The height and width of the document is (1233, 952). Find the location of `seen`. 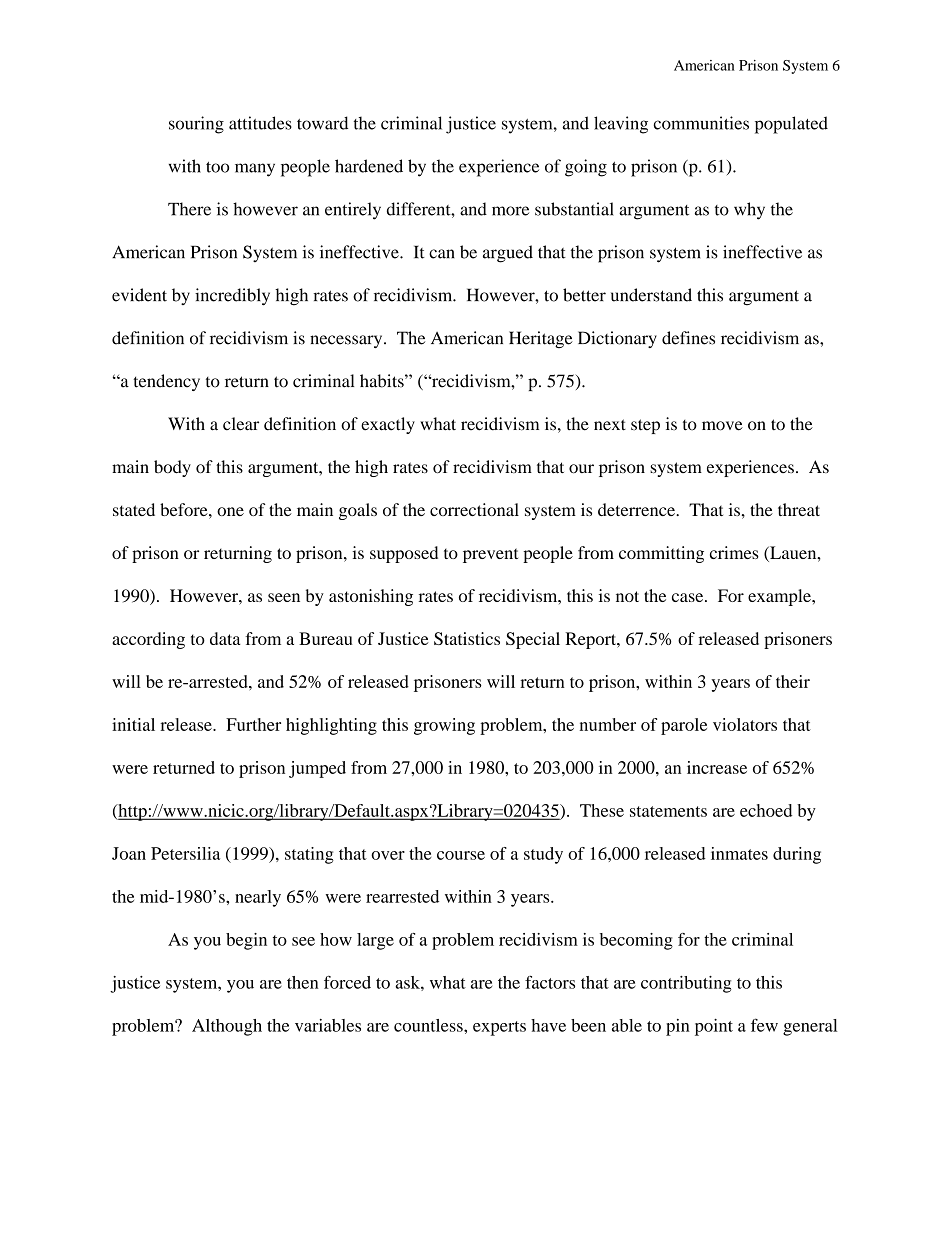

seen is located at coordinates (284, 597).
